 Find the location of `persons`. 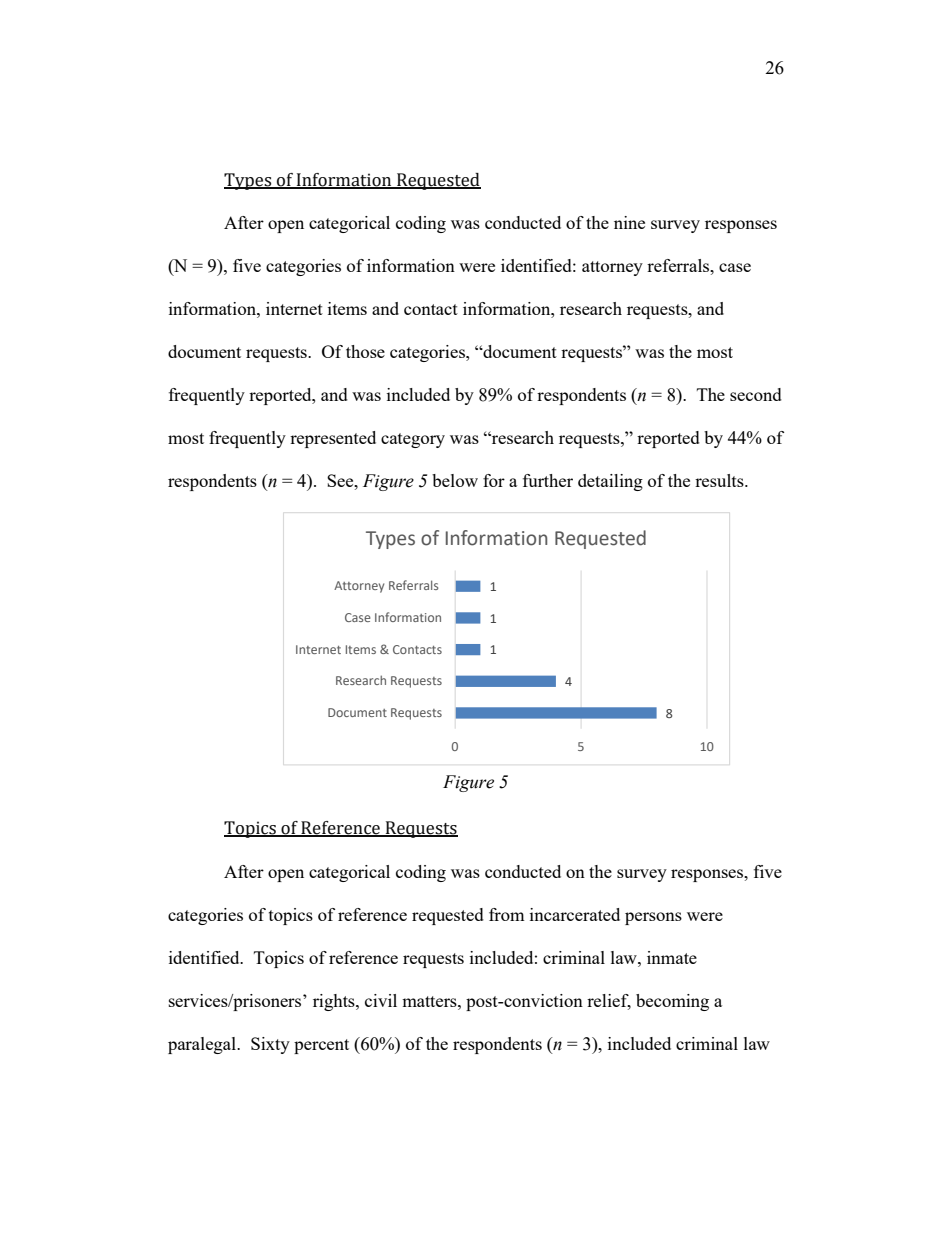

persons is located at coordinates (653, 918).
